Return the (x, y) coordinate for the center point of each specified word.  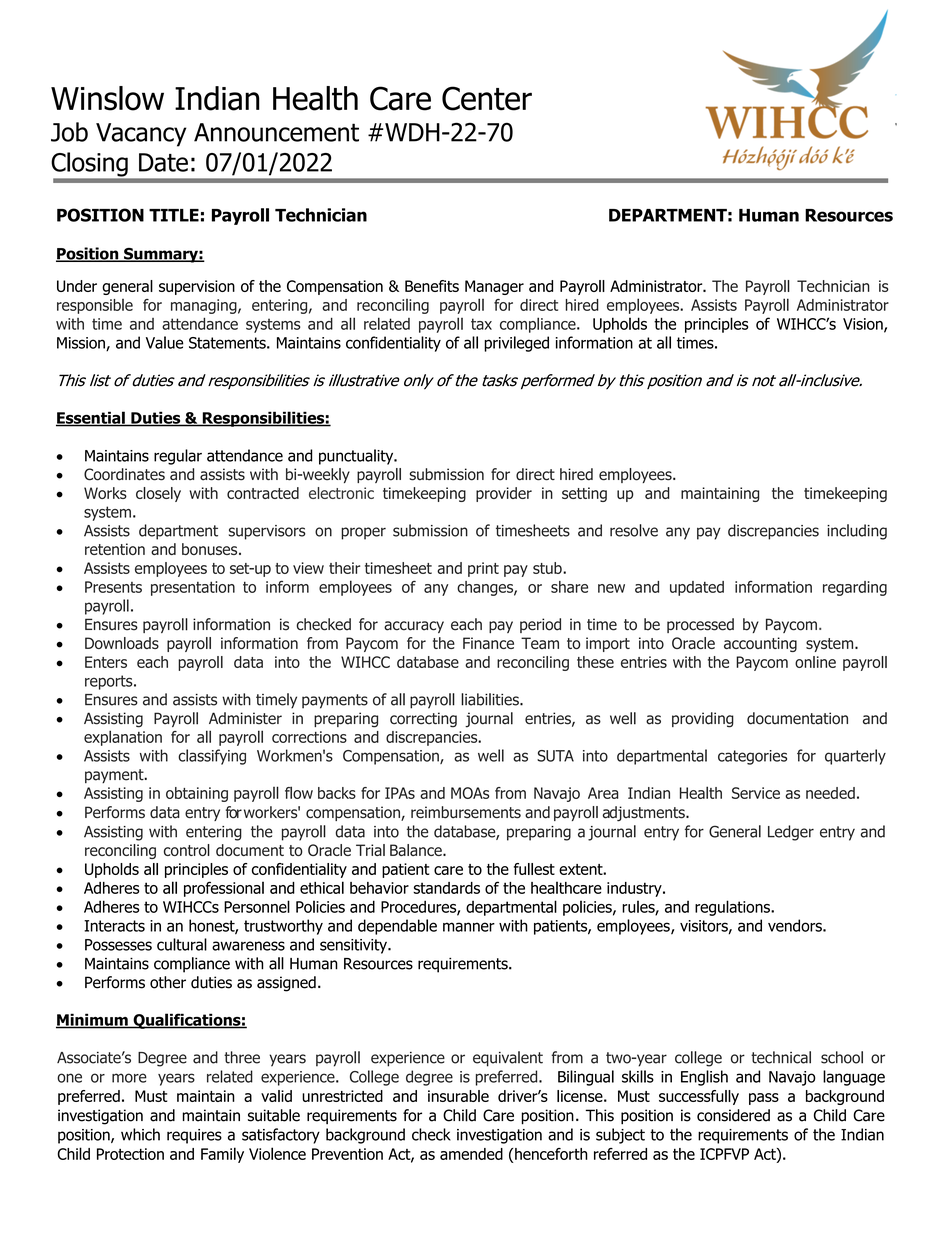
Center (487, 98)
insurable (458, 1096)
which (140, 1134)
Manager (494, 287)
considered (733, 1115)
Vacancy (141, 135)
